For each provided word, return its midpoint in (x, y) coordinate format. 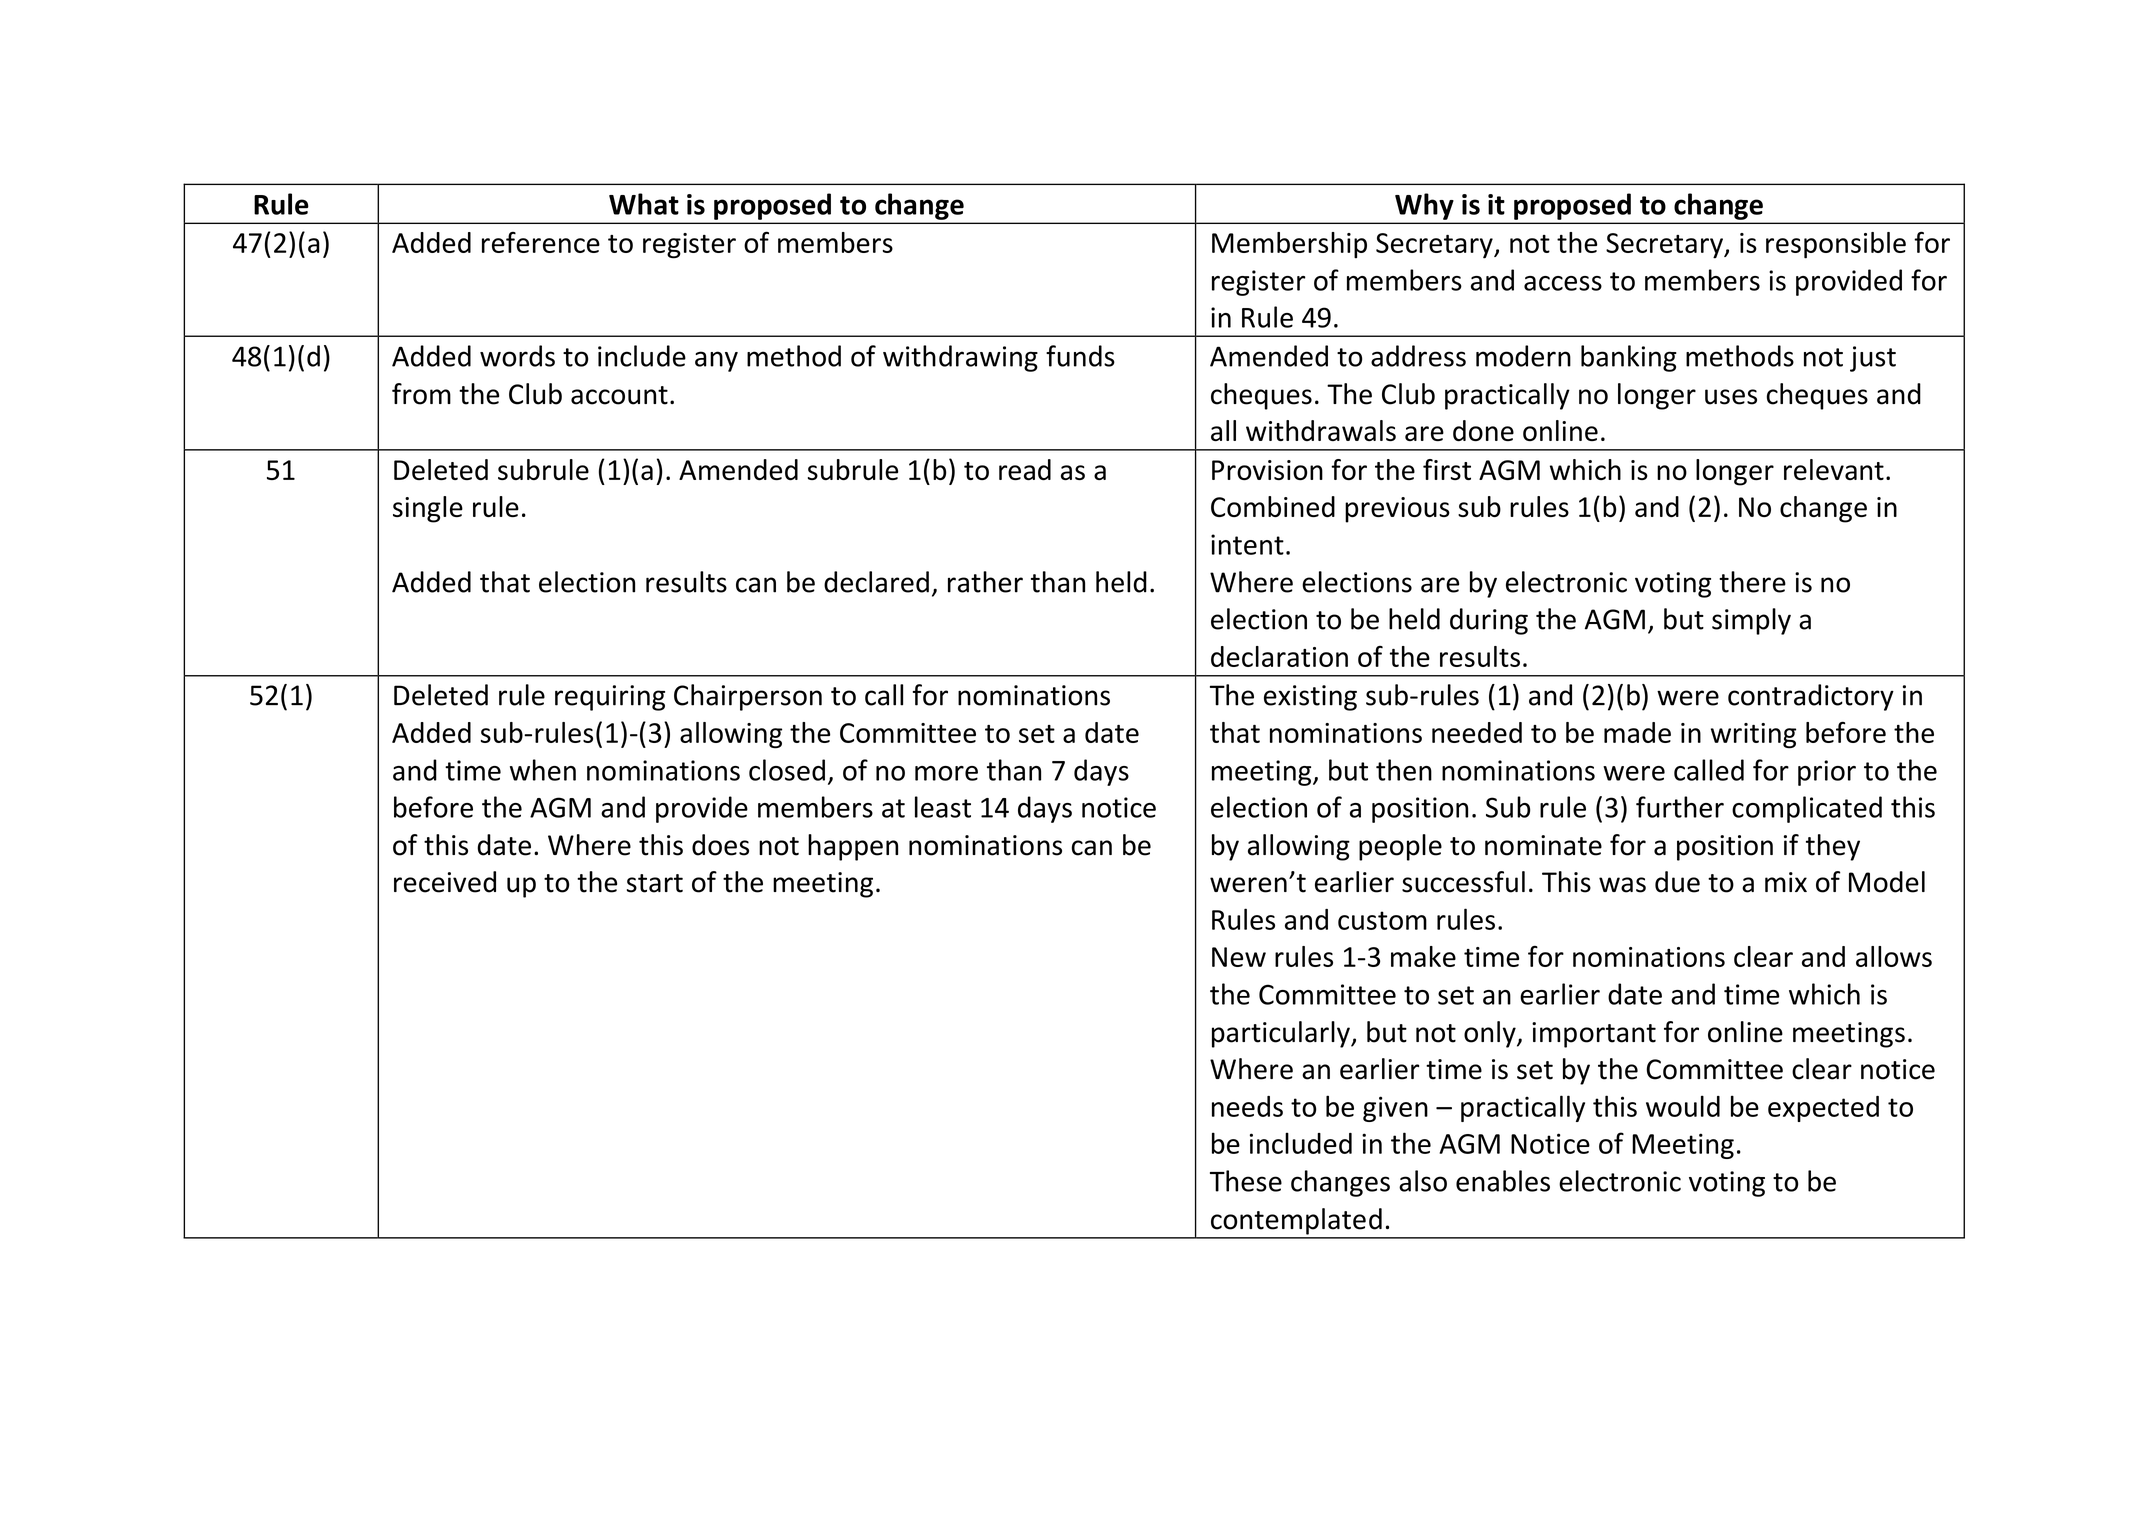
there (1752, 582)
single (428, 509)
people (1400, 847)
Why (1424, 206)
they (1833, 847)
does (720, 845)
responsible (1836, 245)
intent (1247, 544)
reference (541, 242)
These (1246, 1181)
